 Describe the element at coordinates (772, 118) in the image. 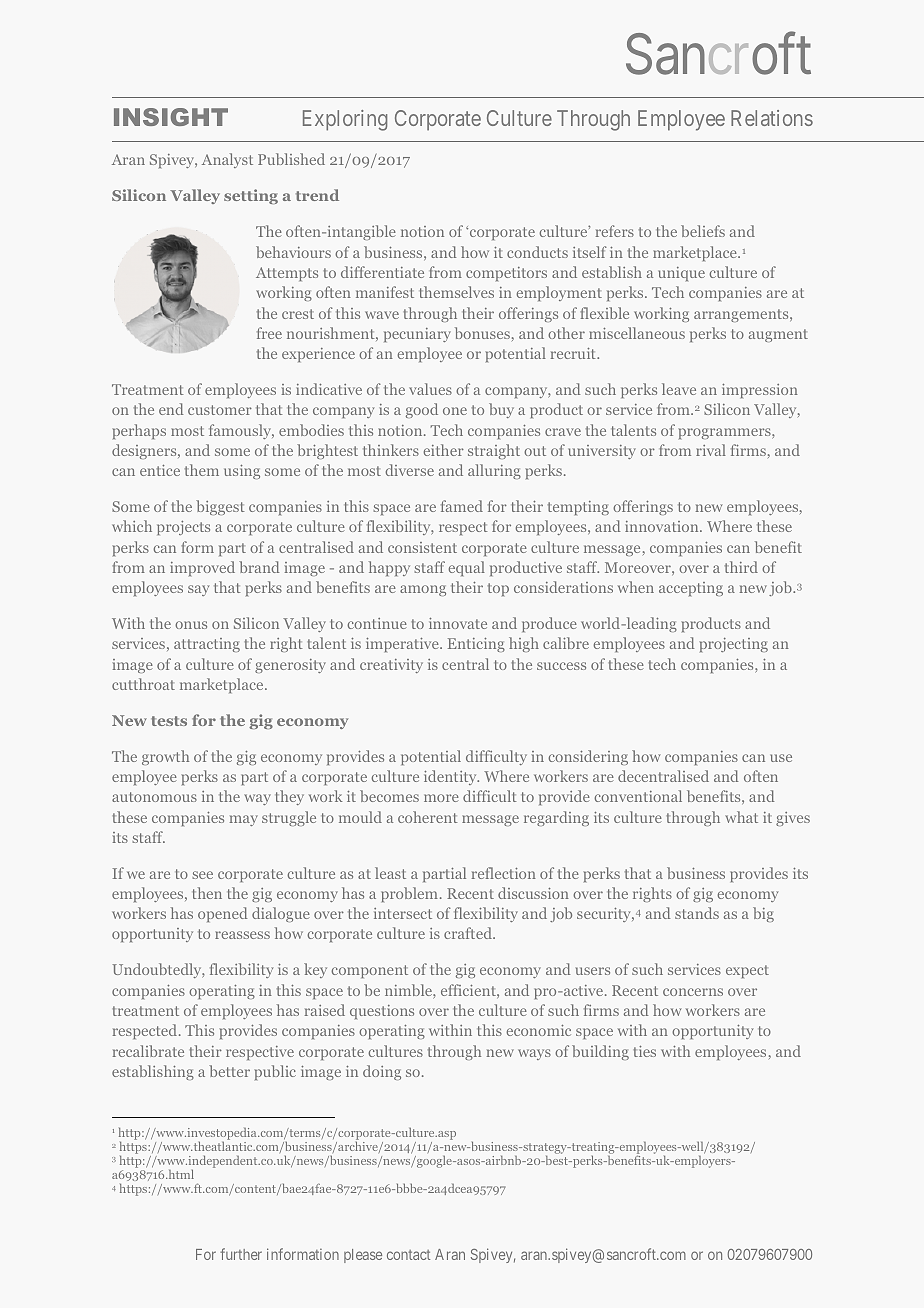

I see `Relations` at that location.
